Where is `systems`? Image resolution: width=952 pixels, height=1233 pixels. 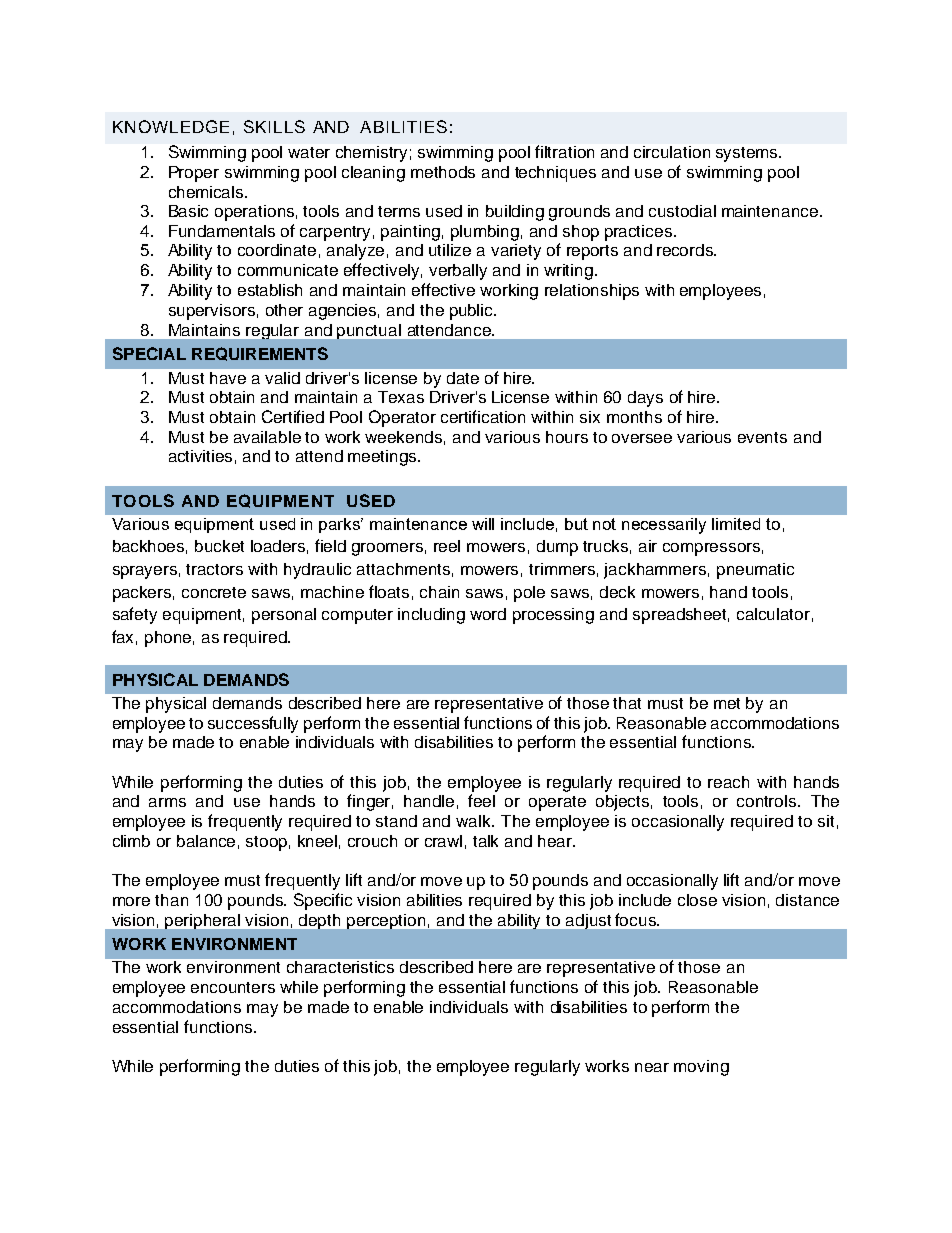 systems is located at coordinates (748, 154).
